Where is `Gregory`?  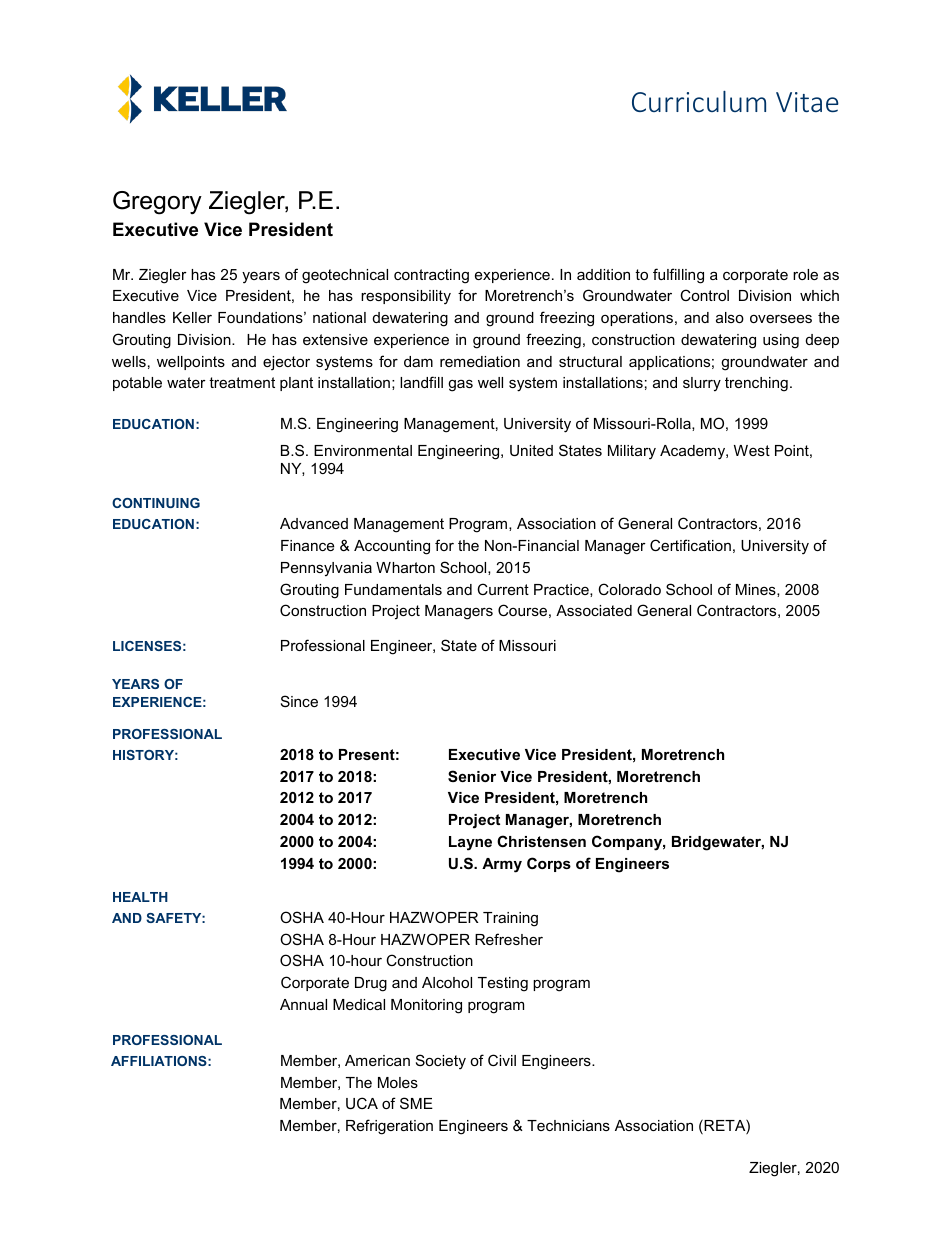 Gregory is located at coordinates (157, 203).
